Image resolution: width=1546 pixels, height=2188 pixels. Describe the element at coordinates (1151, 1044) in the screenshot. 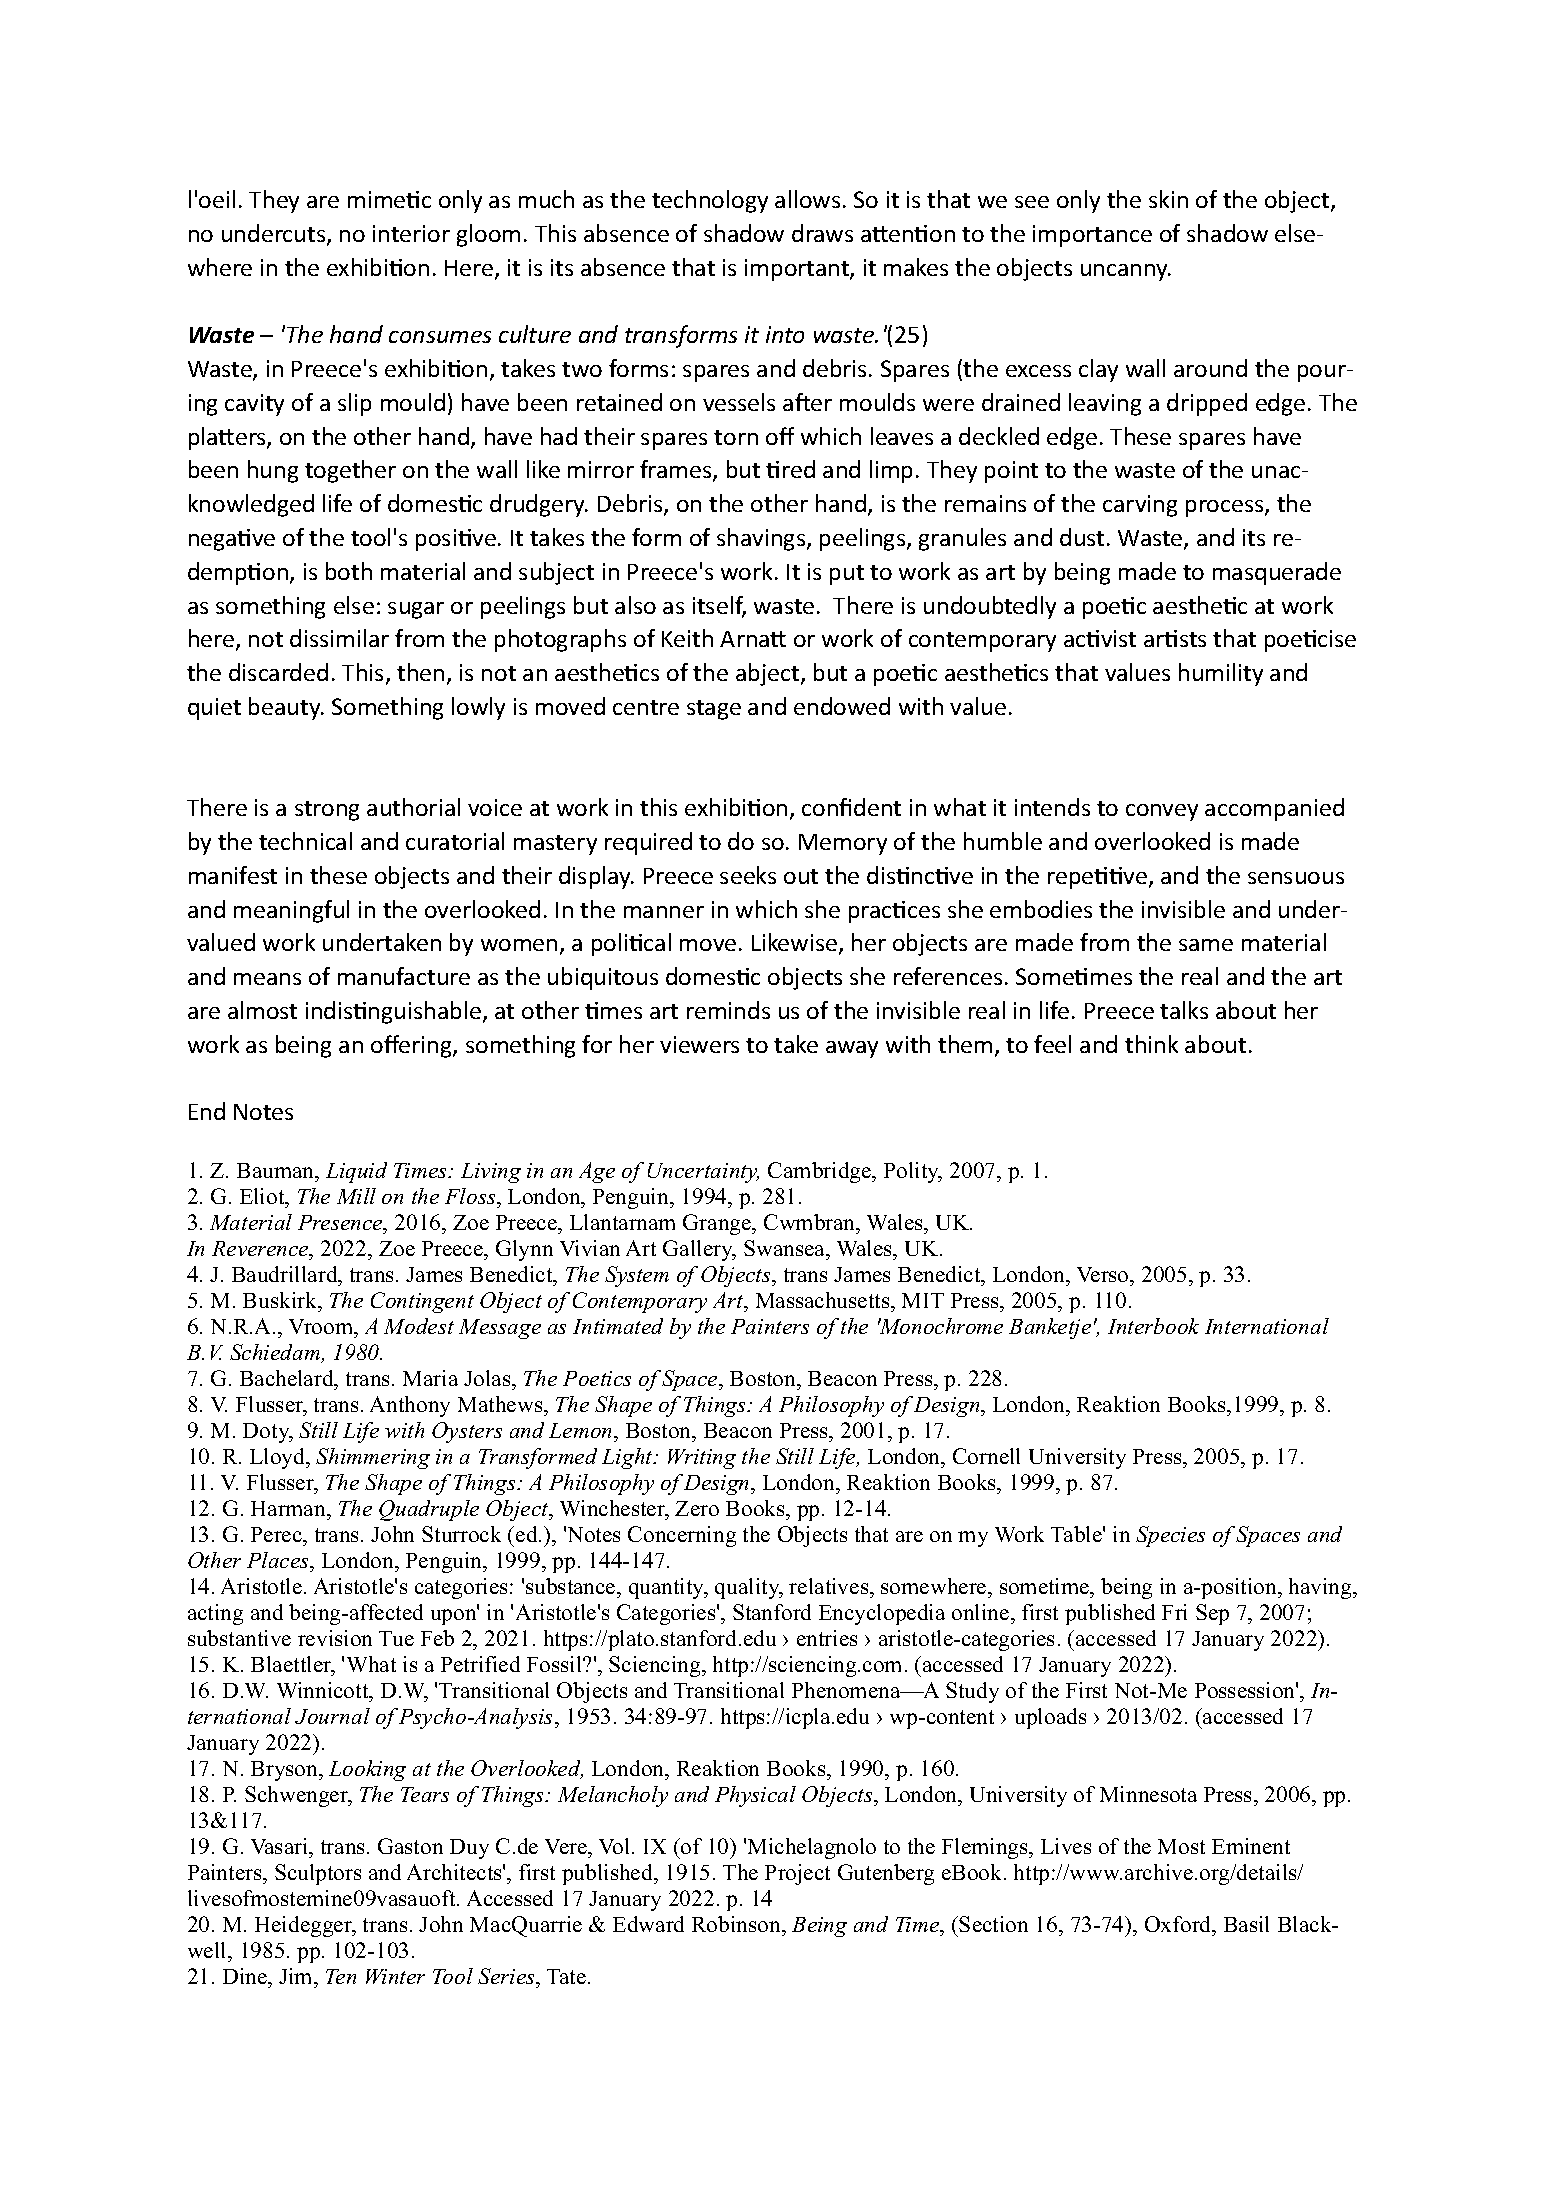

I see `think` at that location.
